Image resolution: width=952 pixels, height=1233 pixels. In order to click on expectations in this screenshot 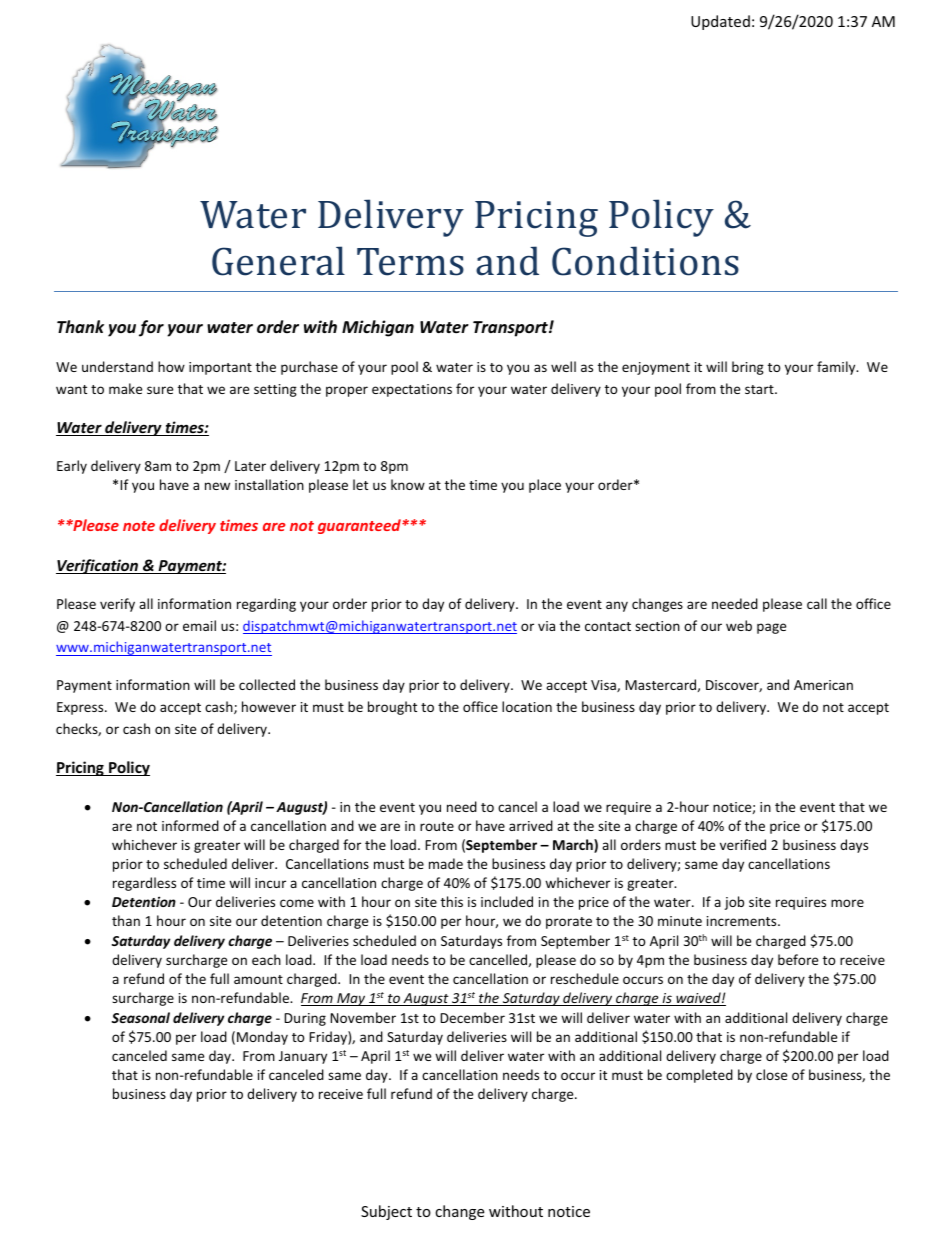, I will do `click(412, 390)`.
